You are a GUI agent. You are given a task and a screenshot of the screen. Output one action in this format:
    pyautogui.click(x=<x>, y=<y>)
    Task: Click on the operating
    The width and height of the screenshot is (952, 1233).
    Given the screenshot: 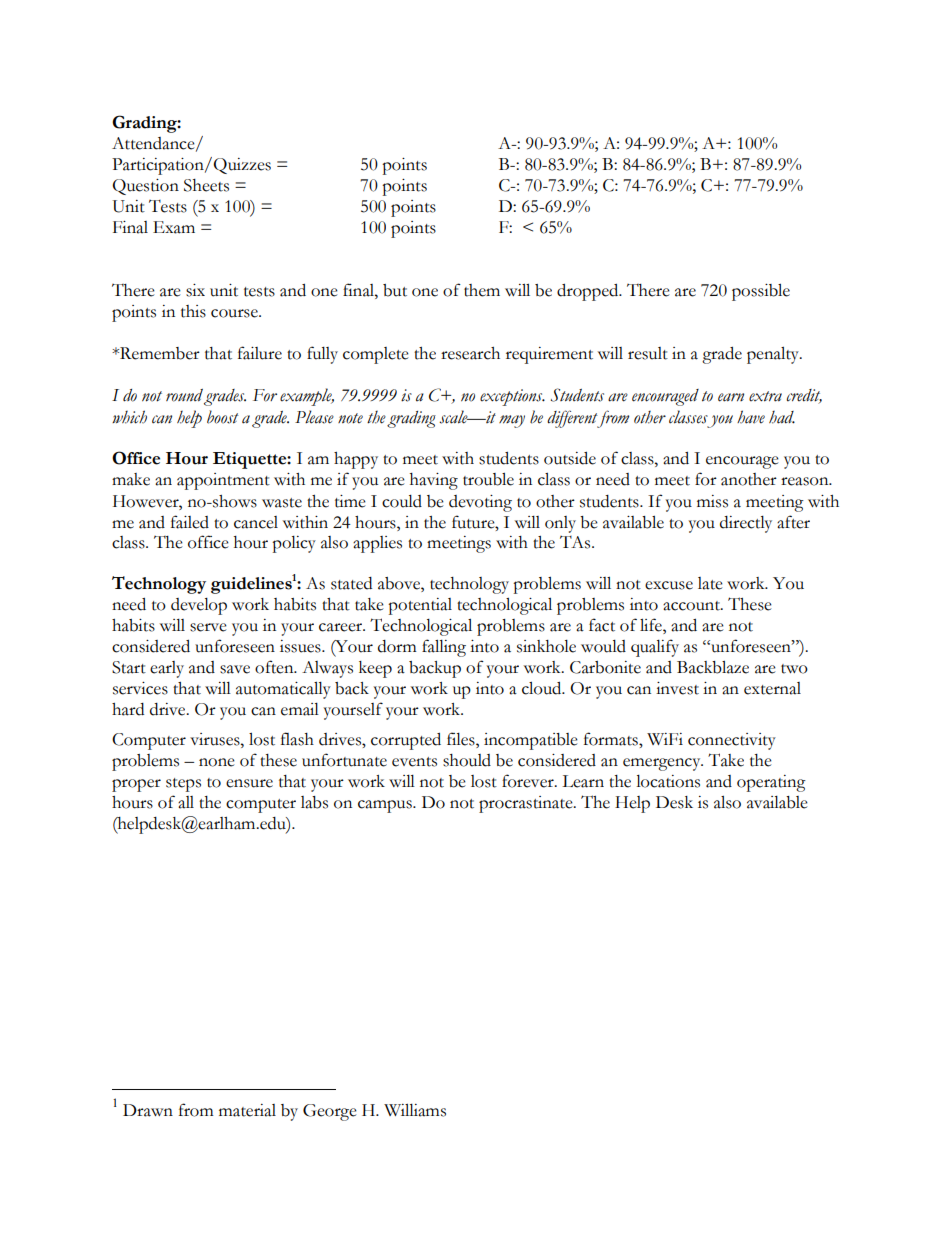 What is the action you would take?
    pyautogui.click(x=771, y=783)
